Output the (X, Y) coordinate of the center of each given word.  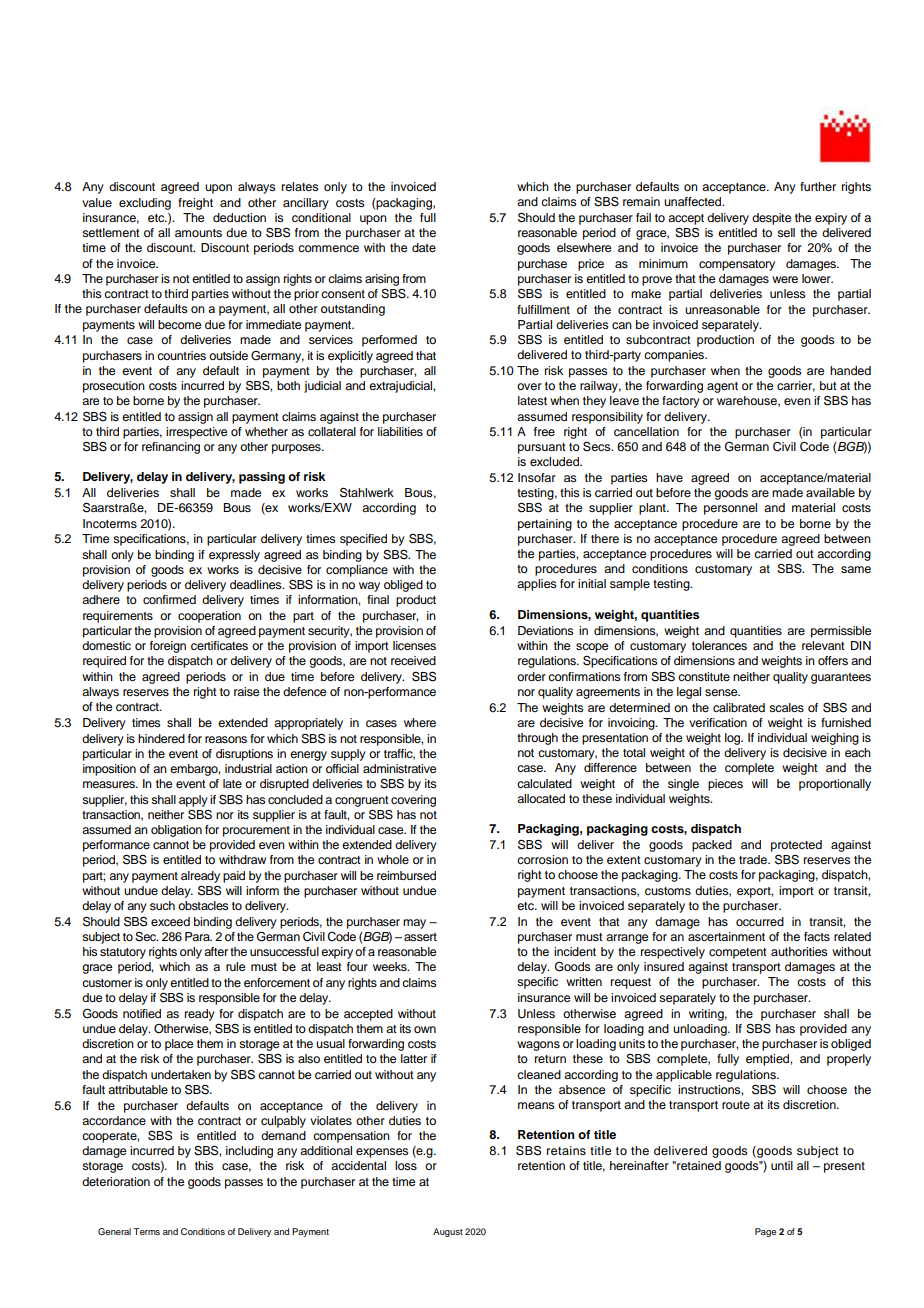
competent (738, 953)
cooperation (209, 617)
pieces (725, 785)
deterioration (116, 1181)
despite (771, 219)
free (544, 431)
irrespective (196, 433)
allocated (541, 798)
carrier (796, 386)
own (425, 1029)
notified (142, 1013)
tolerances (719, 645)
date (424, 247)
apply (193, 801)
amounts (198, 233)
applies (537, 585)
